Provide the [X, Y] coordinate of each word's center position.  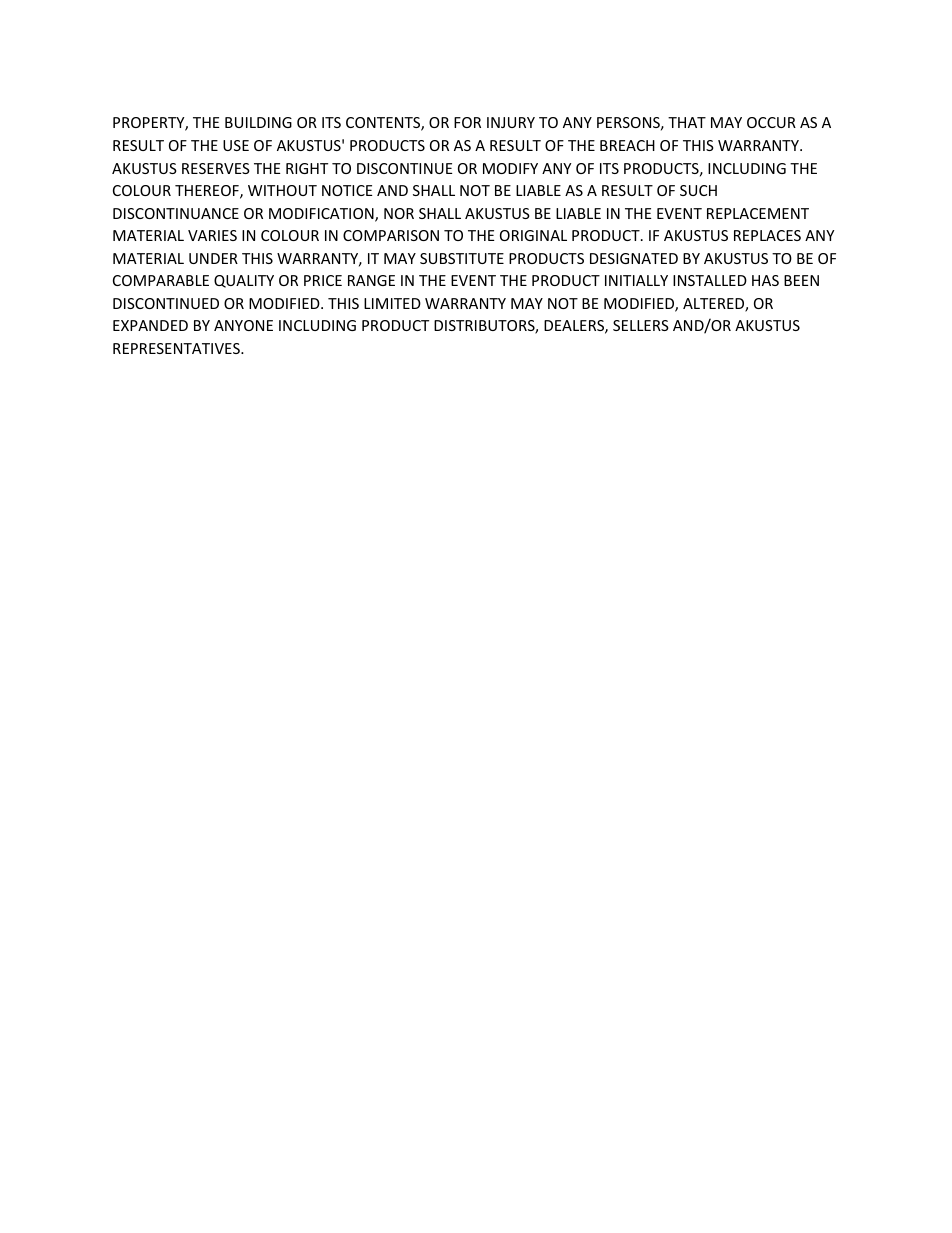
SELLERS [641, 325]
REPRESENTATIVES [177, 348]
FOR [467, 122]
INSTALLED [710, 280]
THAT [687, 122]
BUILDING [258, 122]
